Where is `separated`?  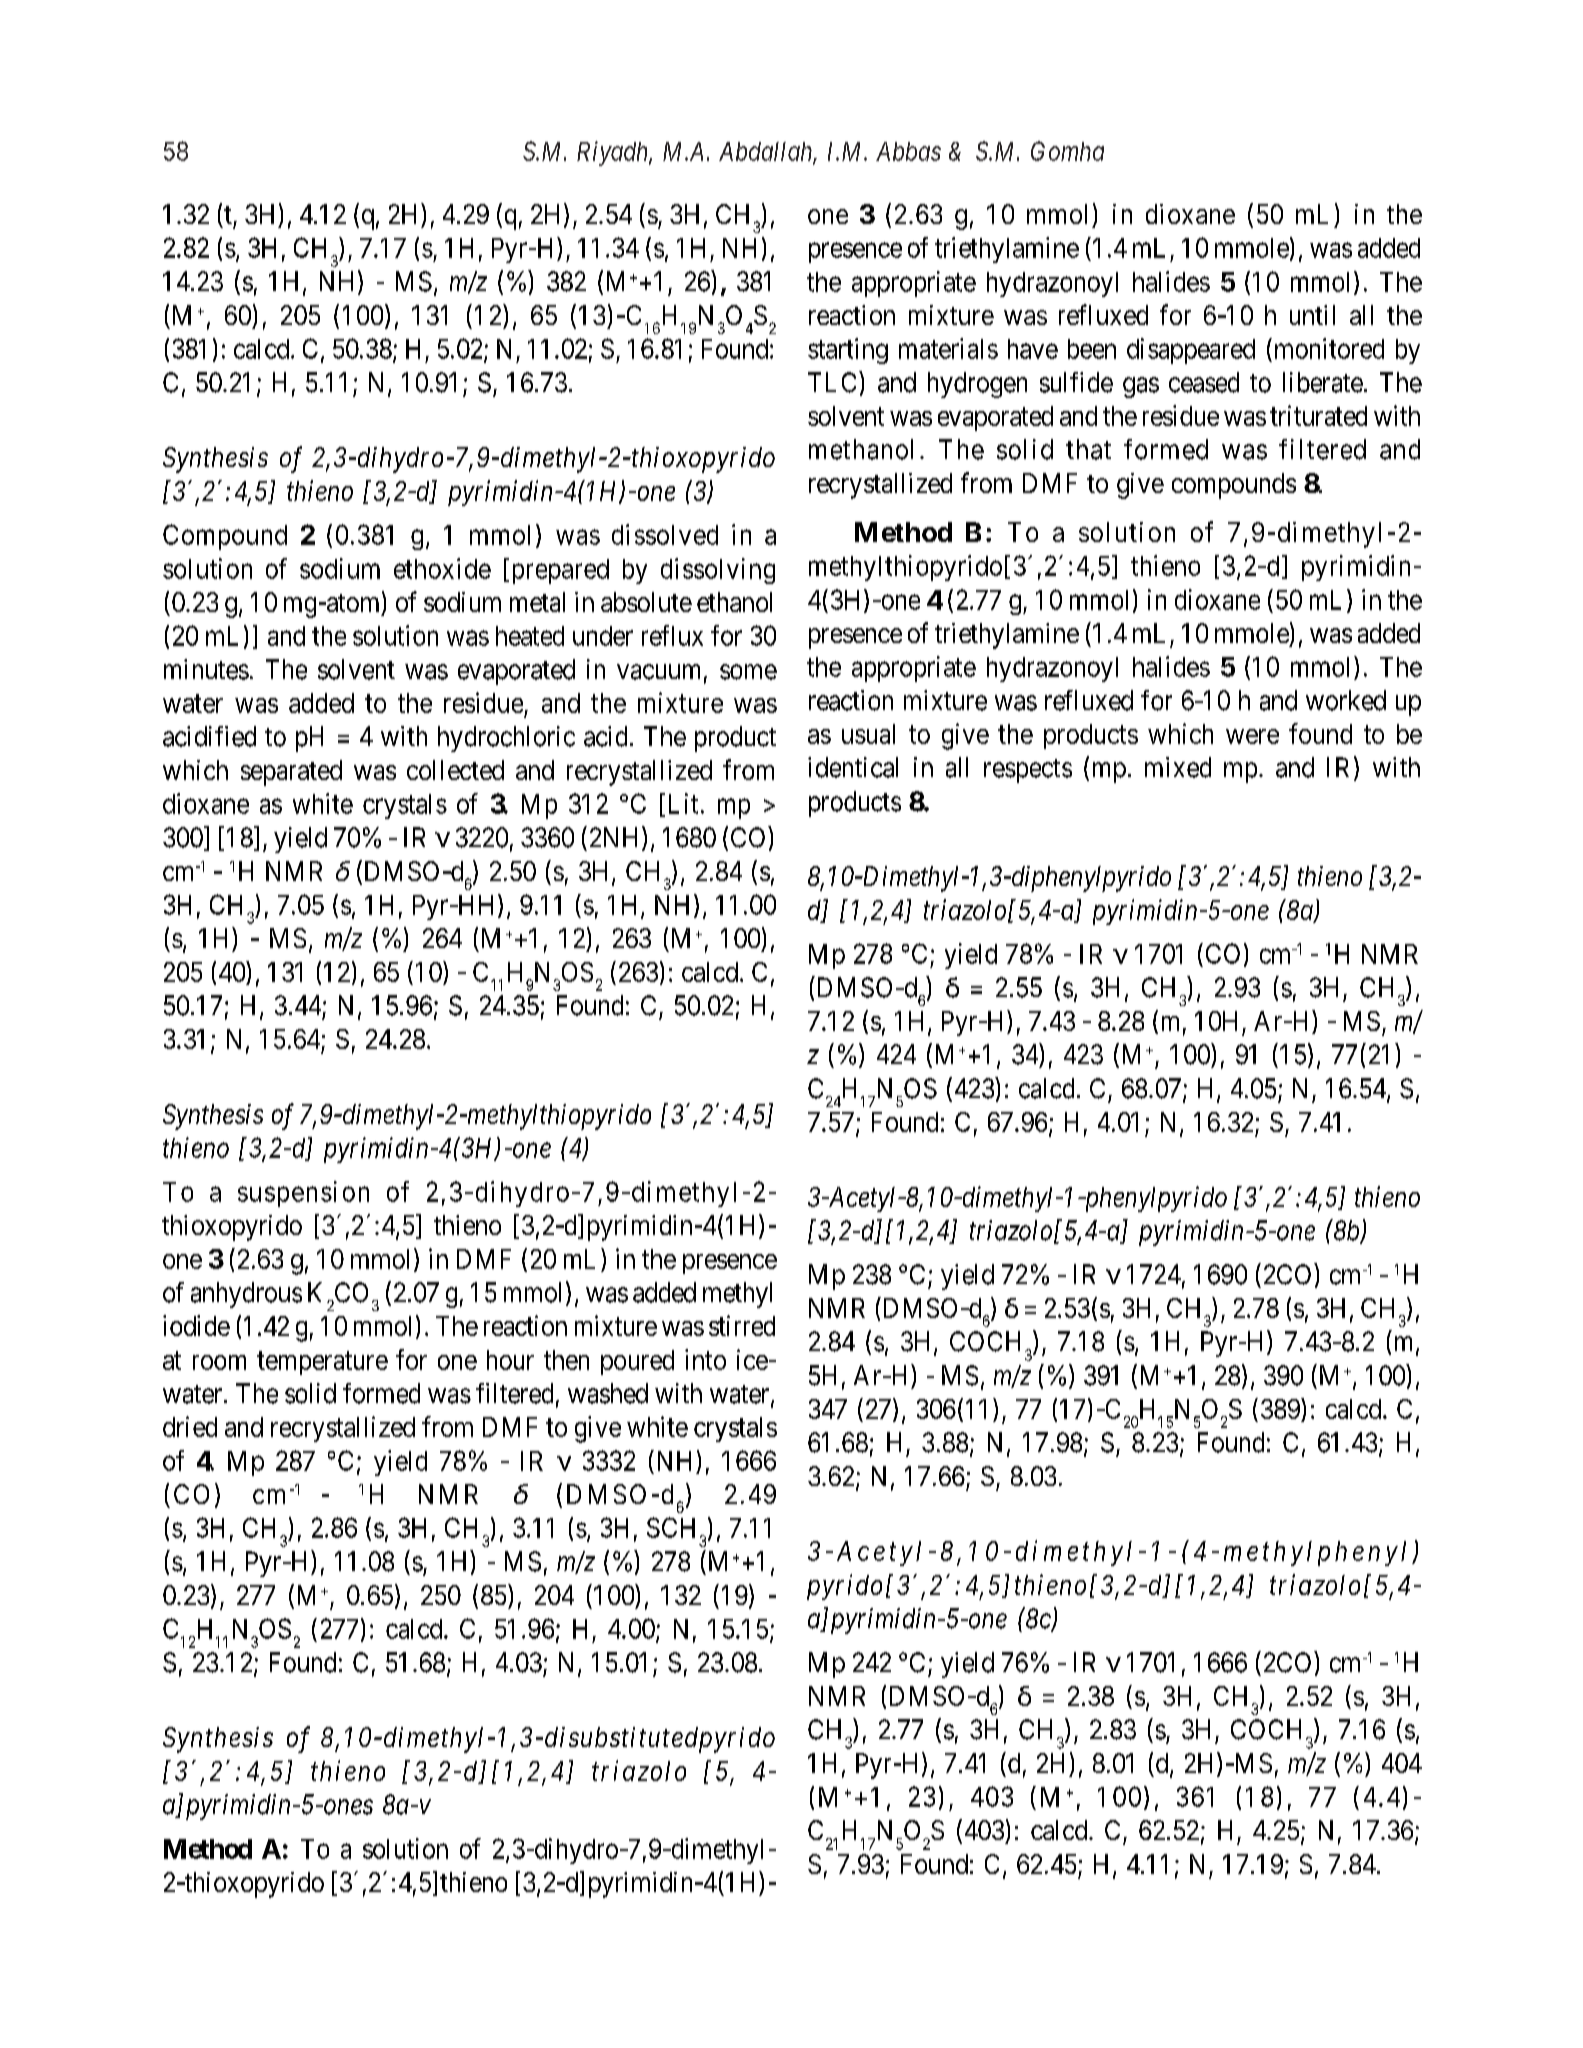
separated is located at coordinates (291, 773).
